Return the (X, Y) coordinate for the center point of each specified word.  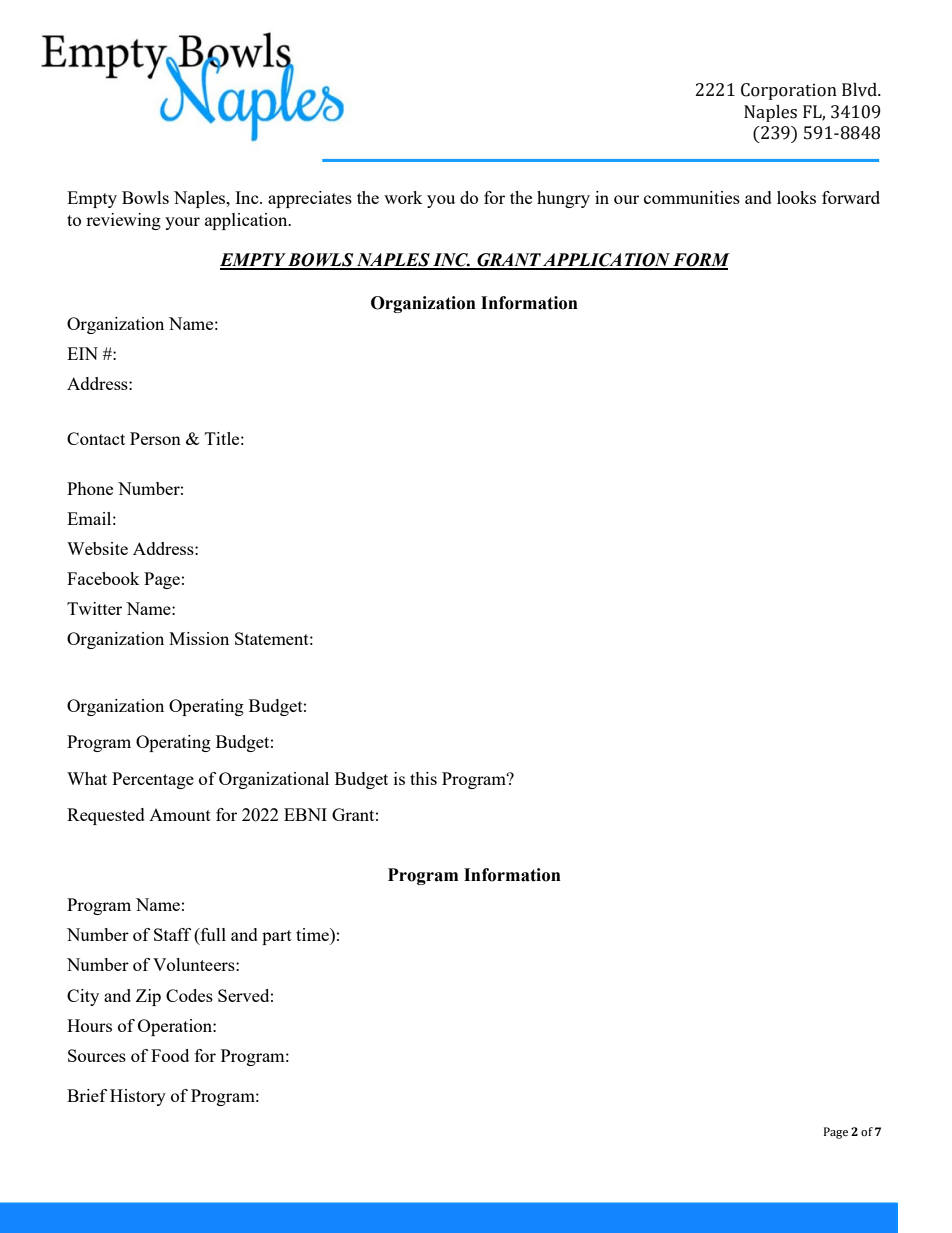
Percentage (153, 780)
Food (170, 1055)
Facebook (103, 578)
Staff (172, 934)
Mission (199, 638)
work (403, 197)
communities (692, 197)
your (182, 223)
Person (155, 438)
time (313, 934)
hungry (563, 199)
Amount (180, 815)
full (212, 934)
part (277, 937)
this (423, 778)
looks (796, 197)
